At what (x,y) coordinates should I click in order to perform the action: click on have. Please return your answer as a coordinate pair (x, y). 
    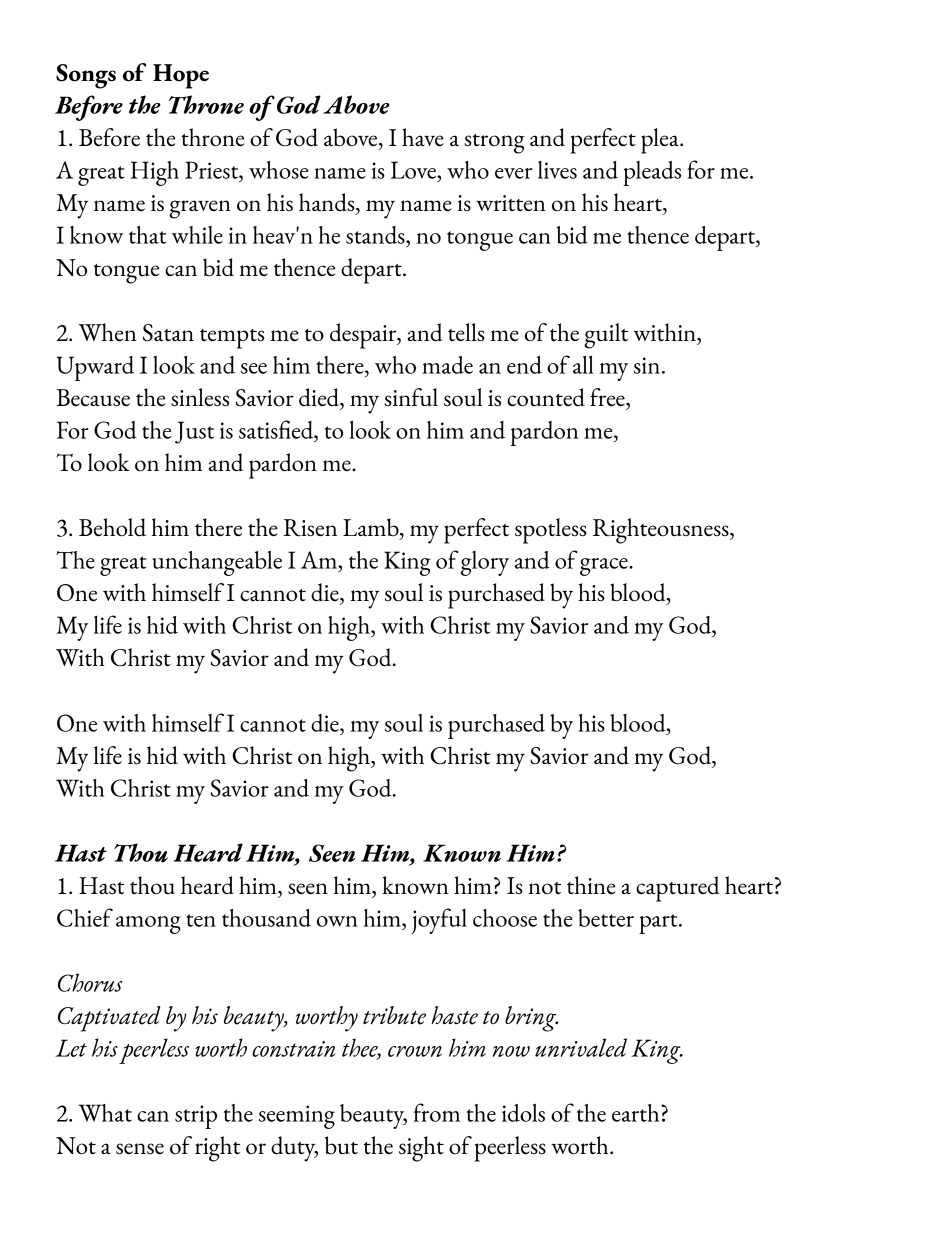
    Looking at the image, I should click on (423, 137).
